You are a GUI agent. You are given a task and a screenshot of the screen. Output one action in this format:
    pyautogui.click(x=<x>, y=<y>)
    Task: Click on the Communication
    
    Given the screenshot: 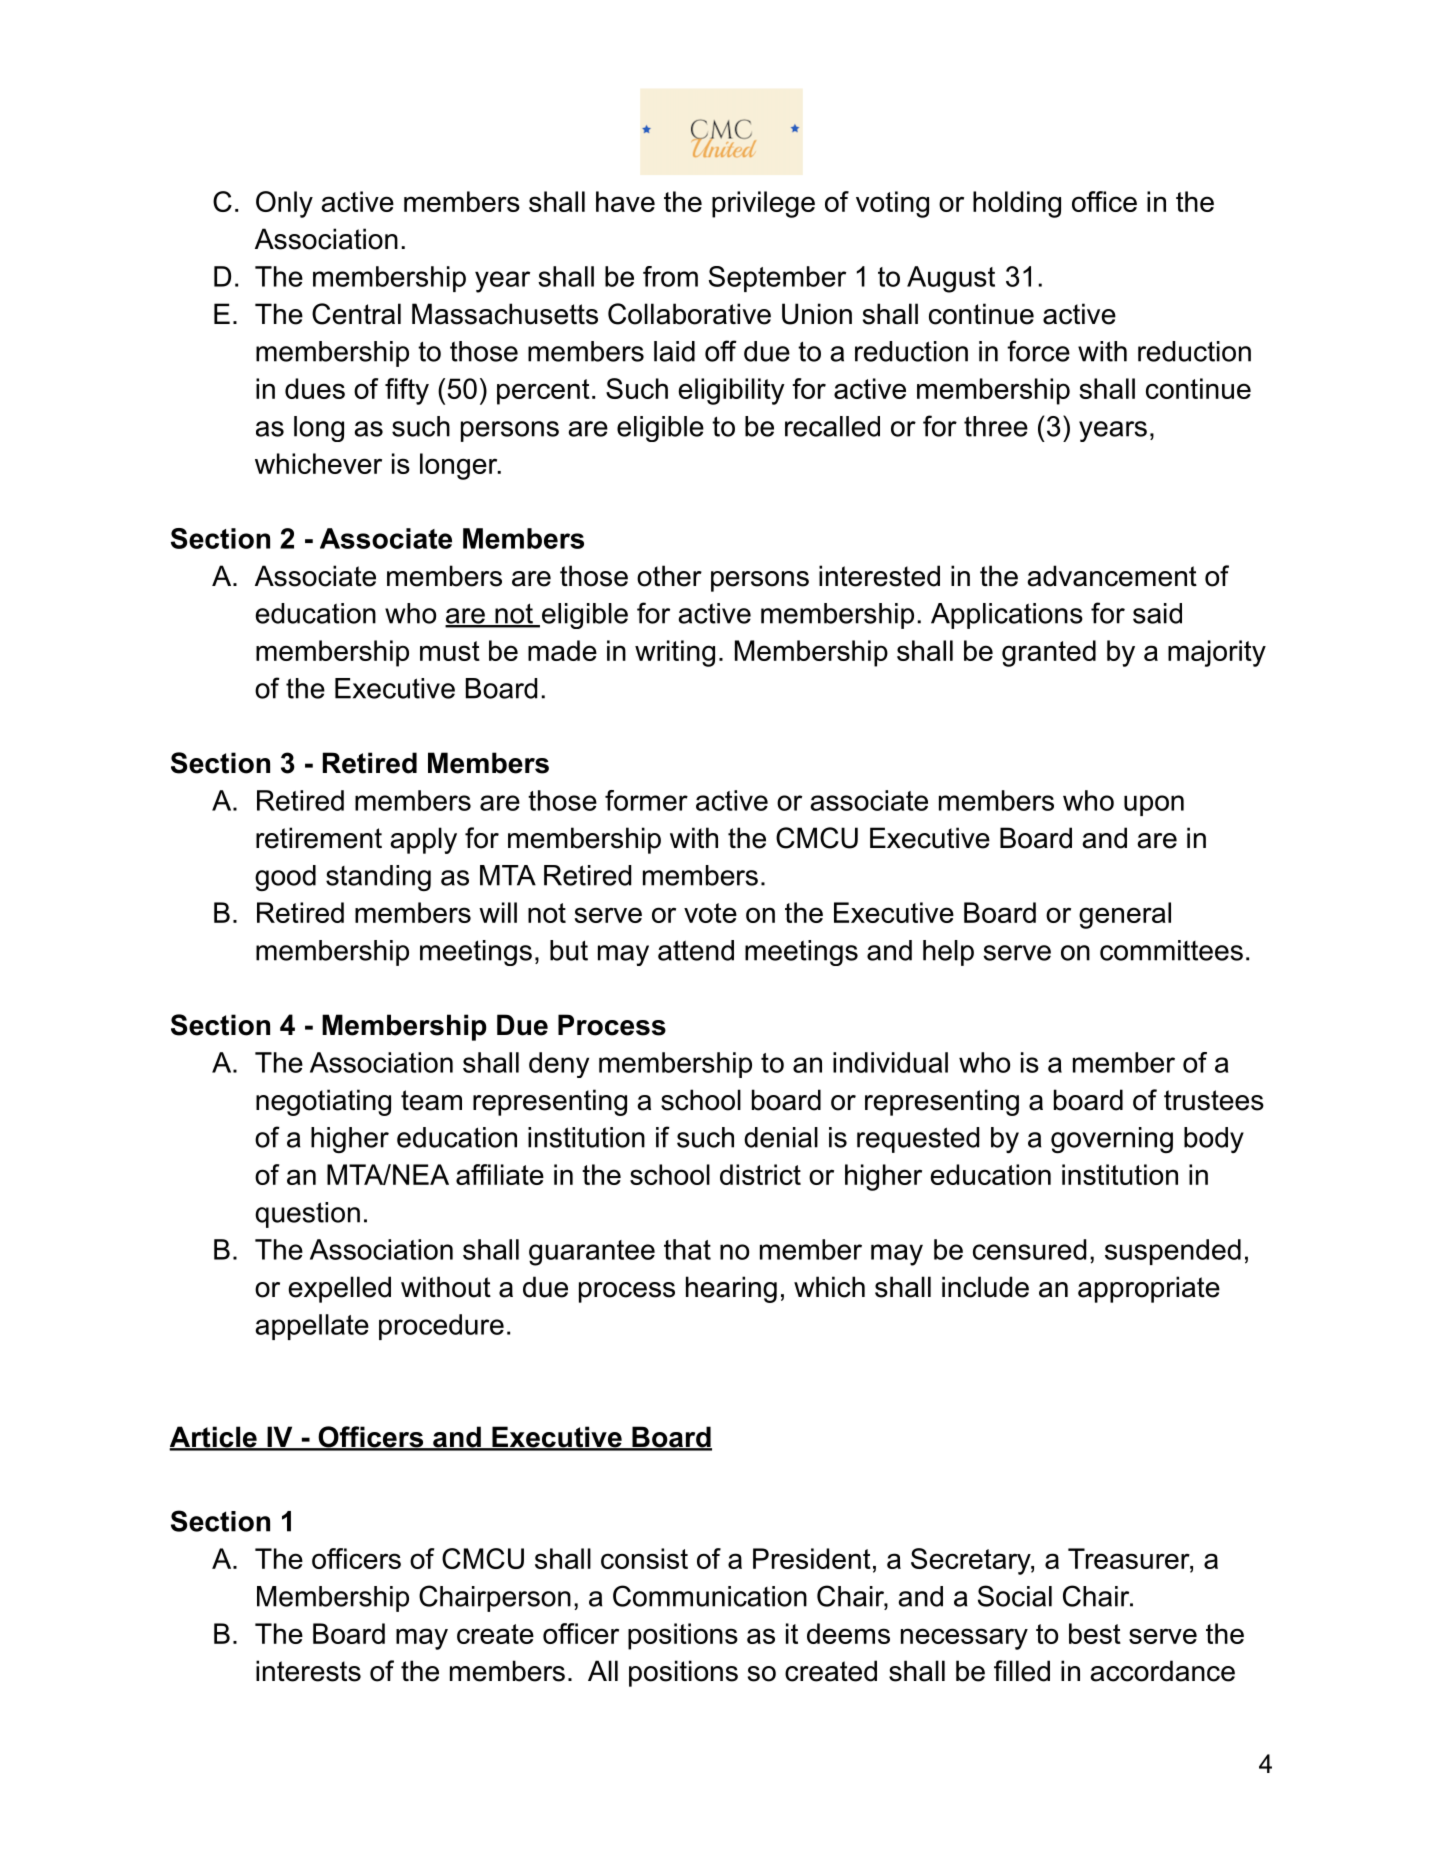 What is the action you would take?
    pyautogui.click(x=710, y=1596)
